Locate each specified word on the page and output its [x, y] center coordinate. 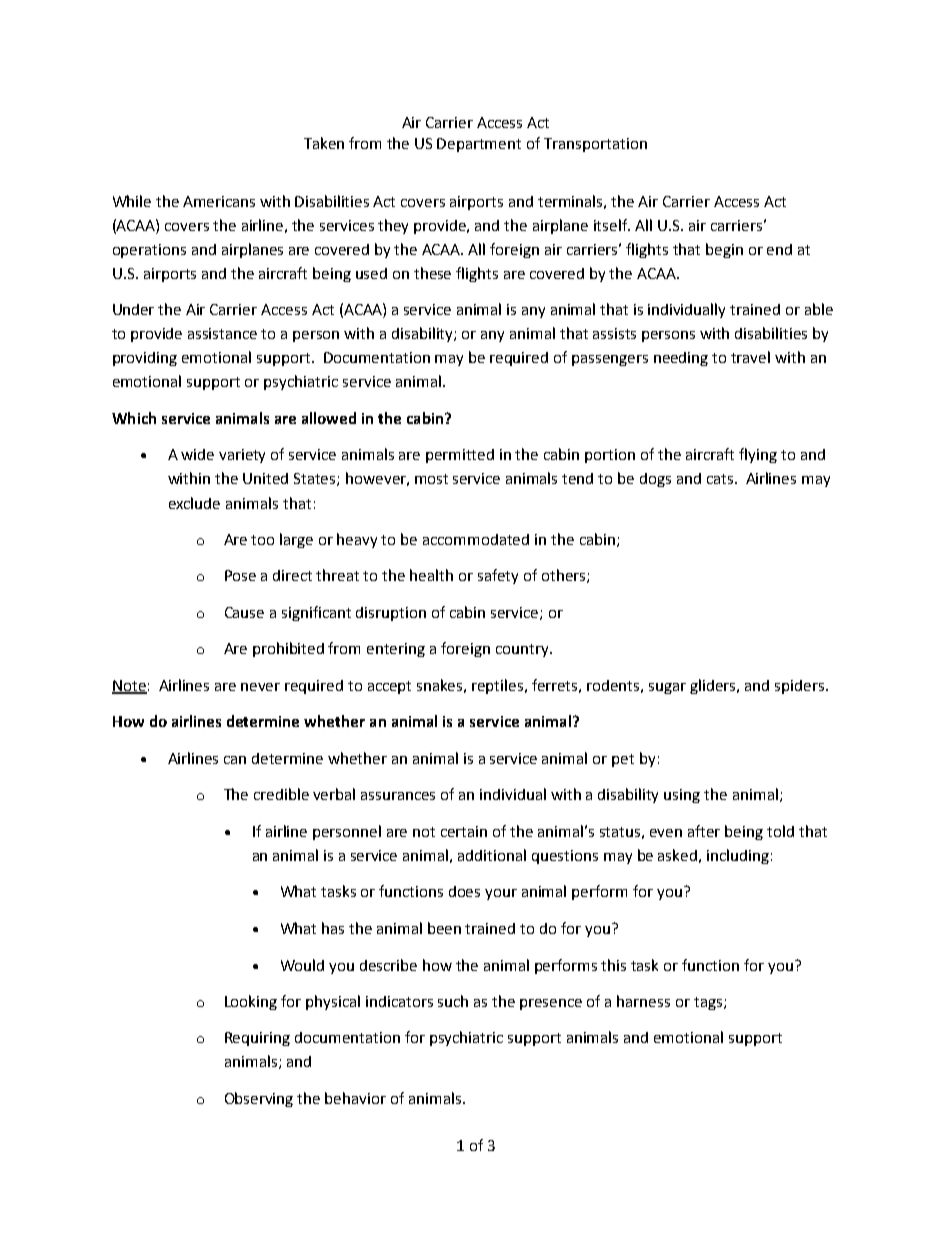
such [453, 1001]
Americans [219, 201]
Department [479, 145]
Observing [259, 1099]
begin [724, 250]
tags [708, 1003]
